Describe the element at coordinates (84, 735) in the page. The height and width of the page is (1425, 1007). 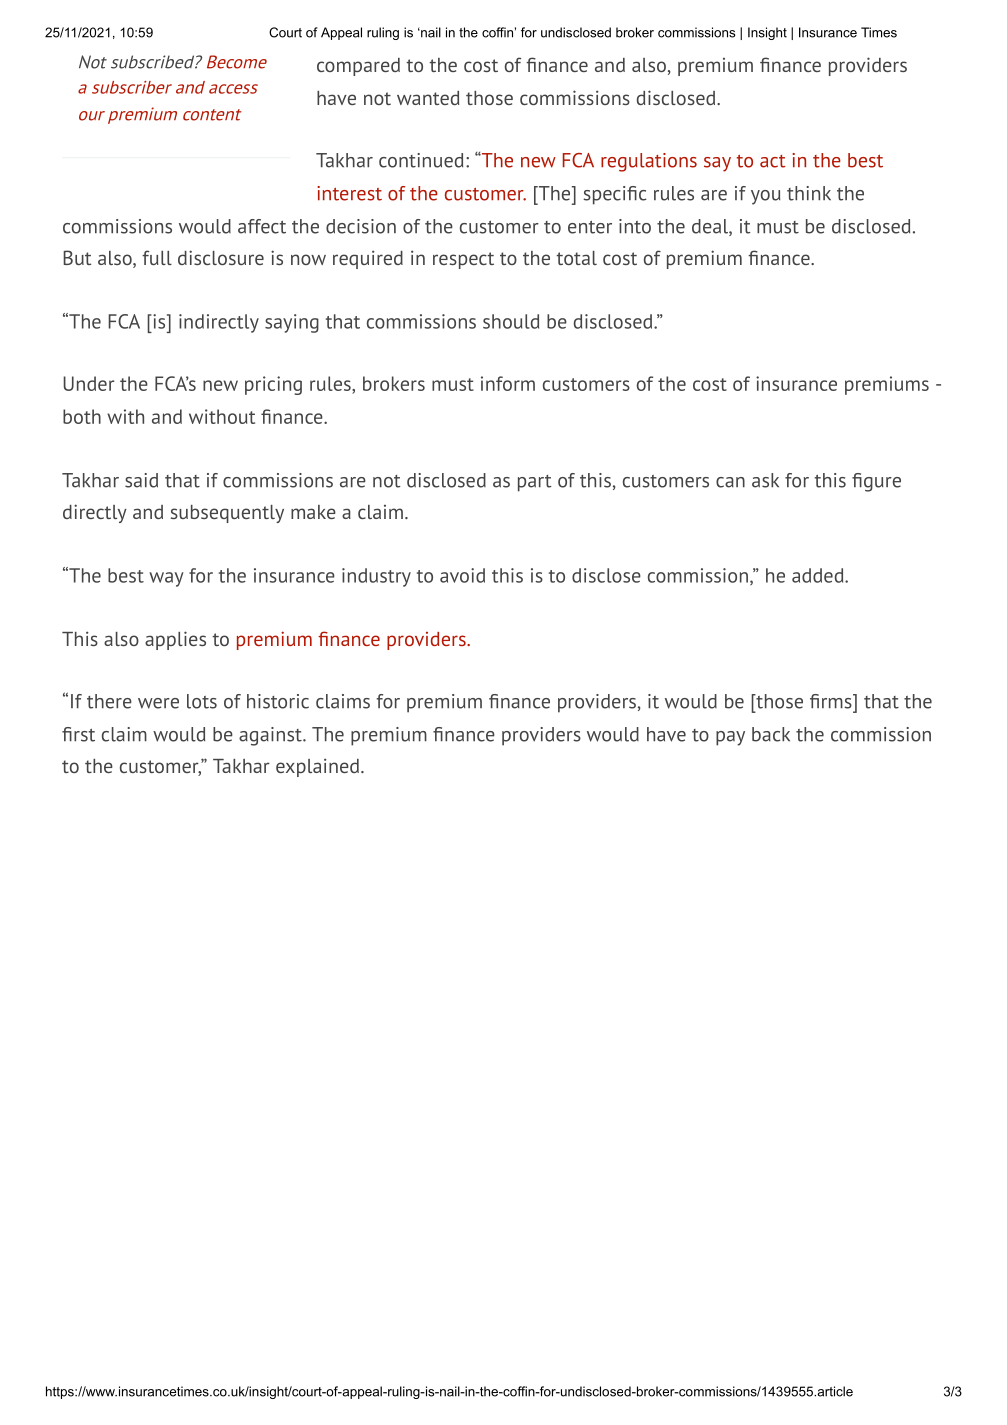
I see `rst` at that location.
